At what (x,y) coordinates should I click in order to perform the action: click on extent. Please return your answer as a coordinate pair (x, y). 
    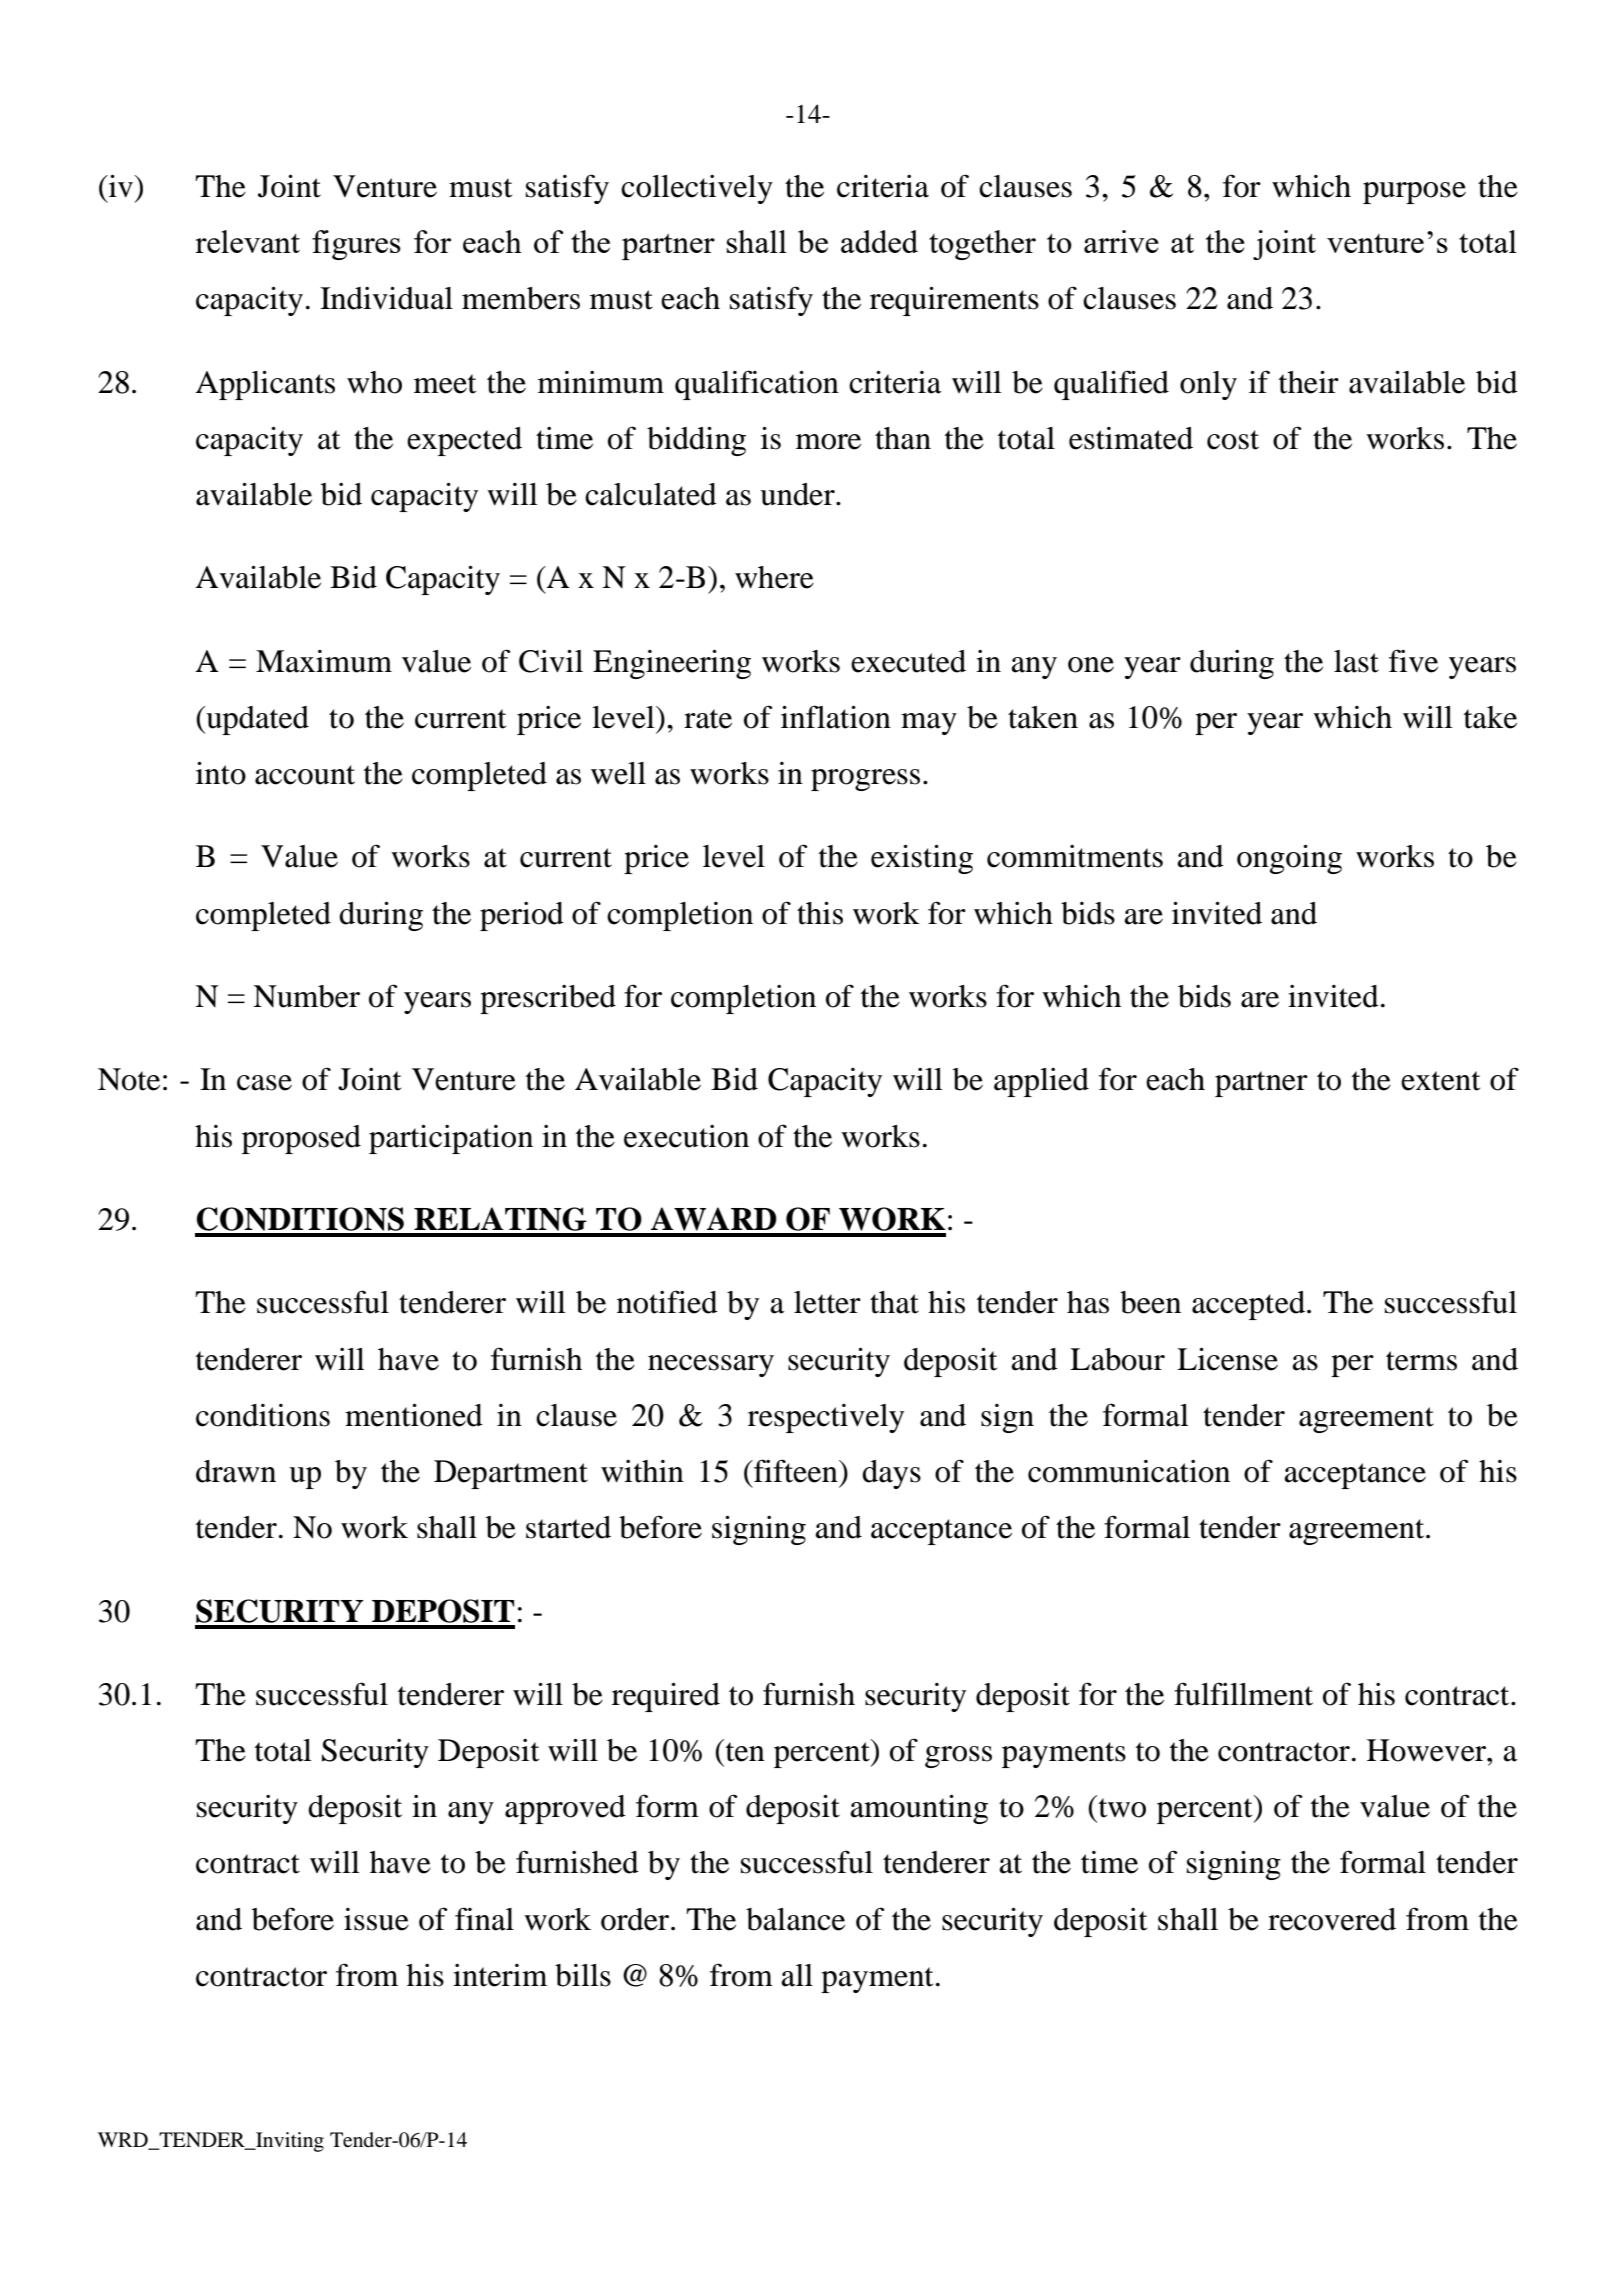
    Looking at the image, I should click on (1440, 1081).
